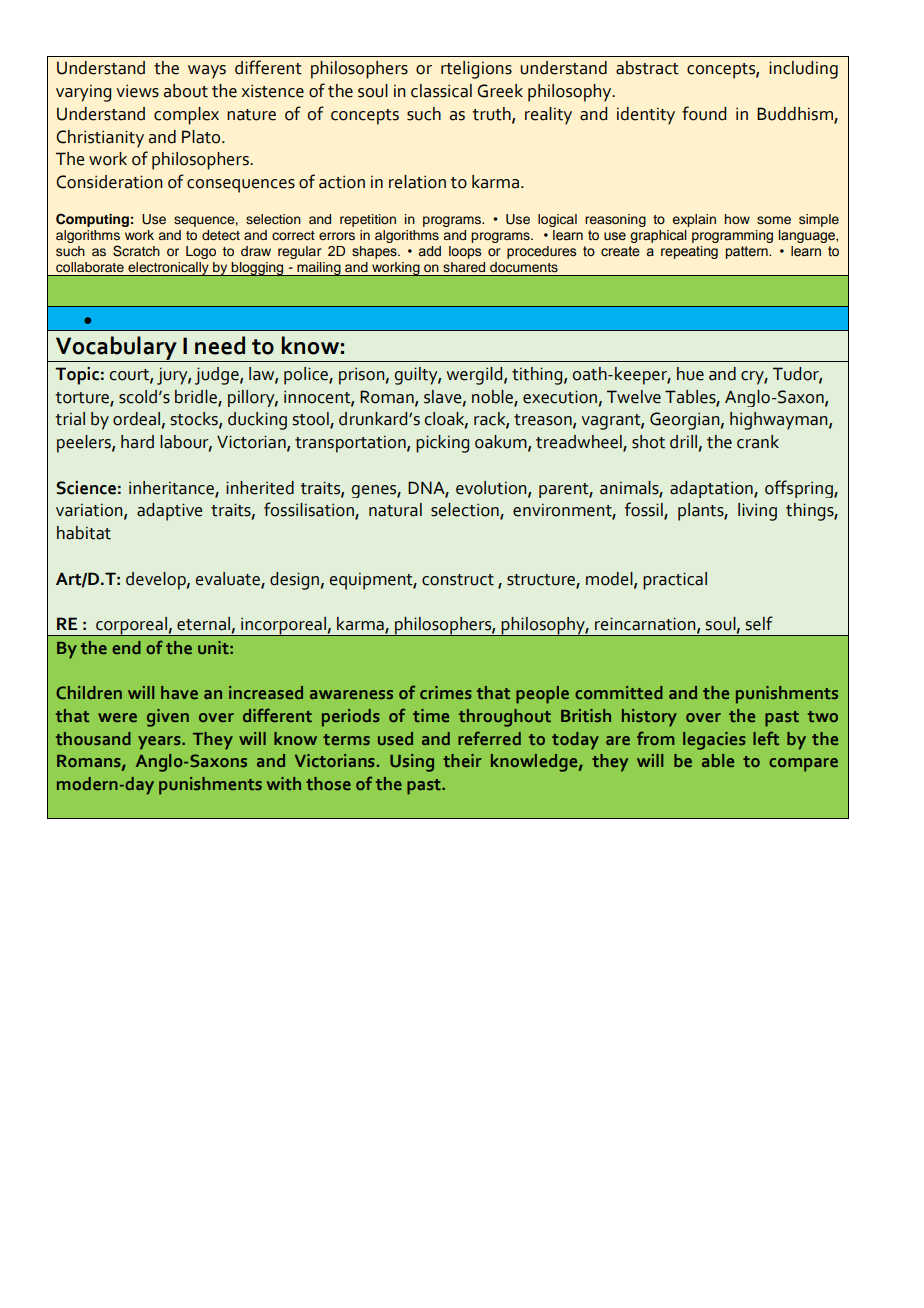  I want to click on hard, so click(137, 442).
